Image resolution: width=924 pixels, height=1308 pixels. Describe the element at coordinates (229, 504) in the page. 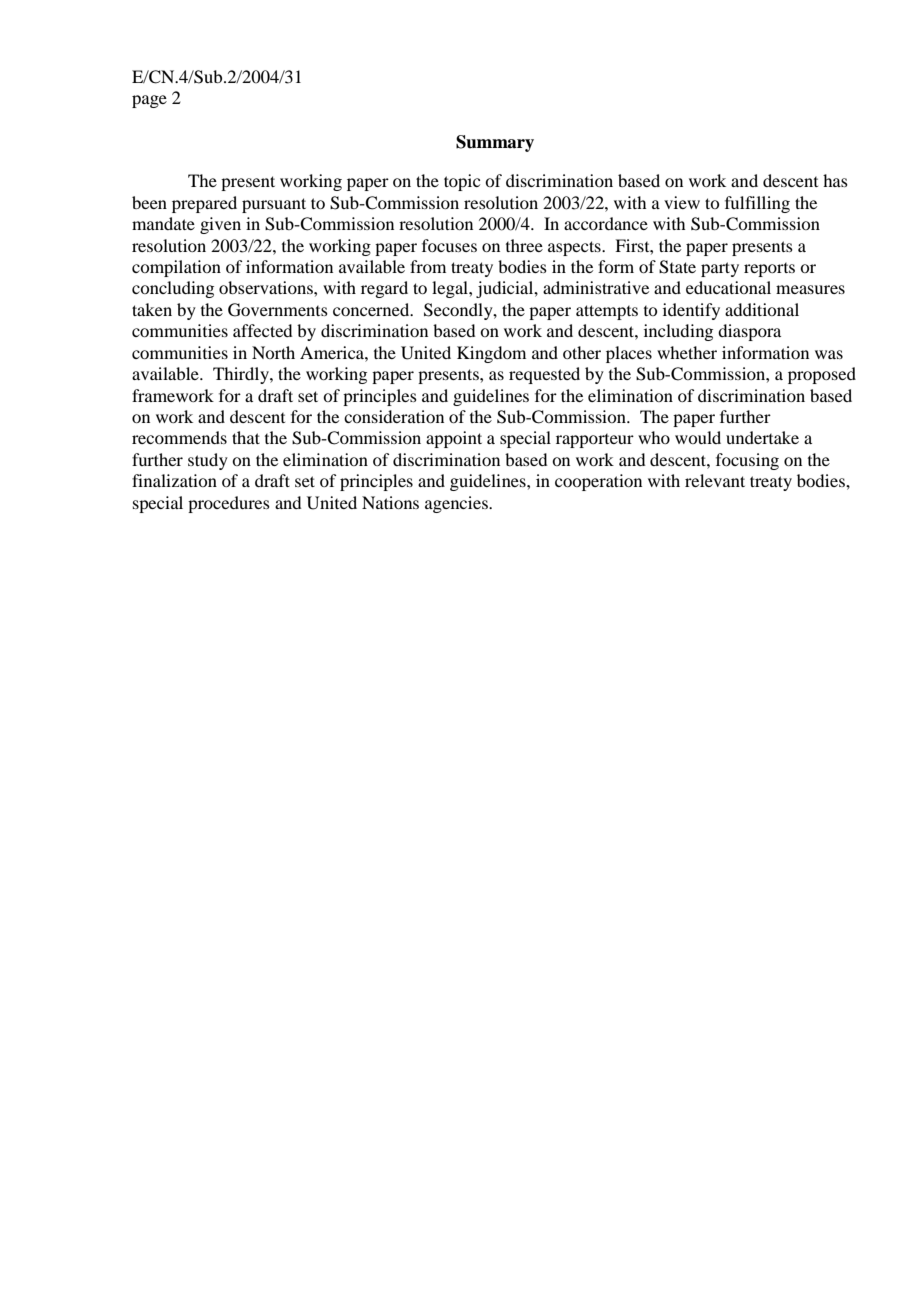

I see `procedures` at that location.
